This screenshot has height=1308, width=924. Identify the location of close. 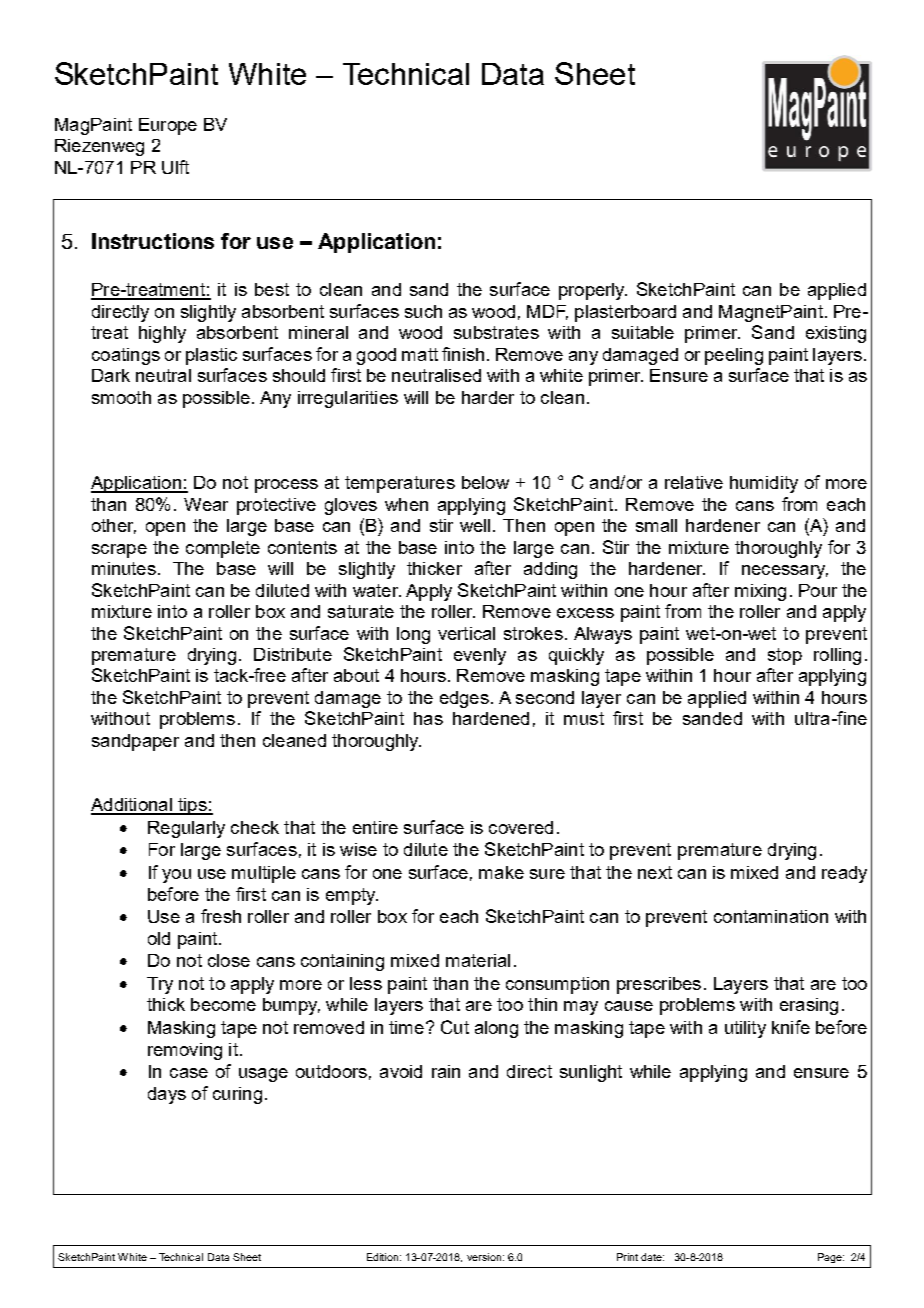
(229, 960).
